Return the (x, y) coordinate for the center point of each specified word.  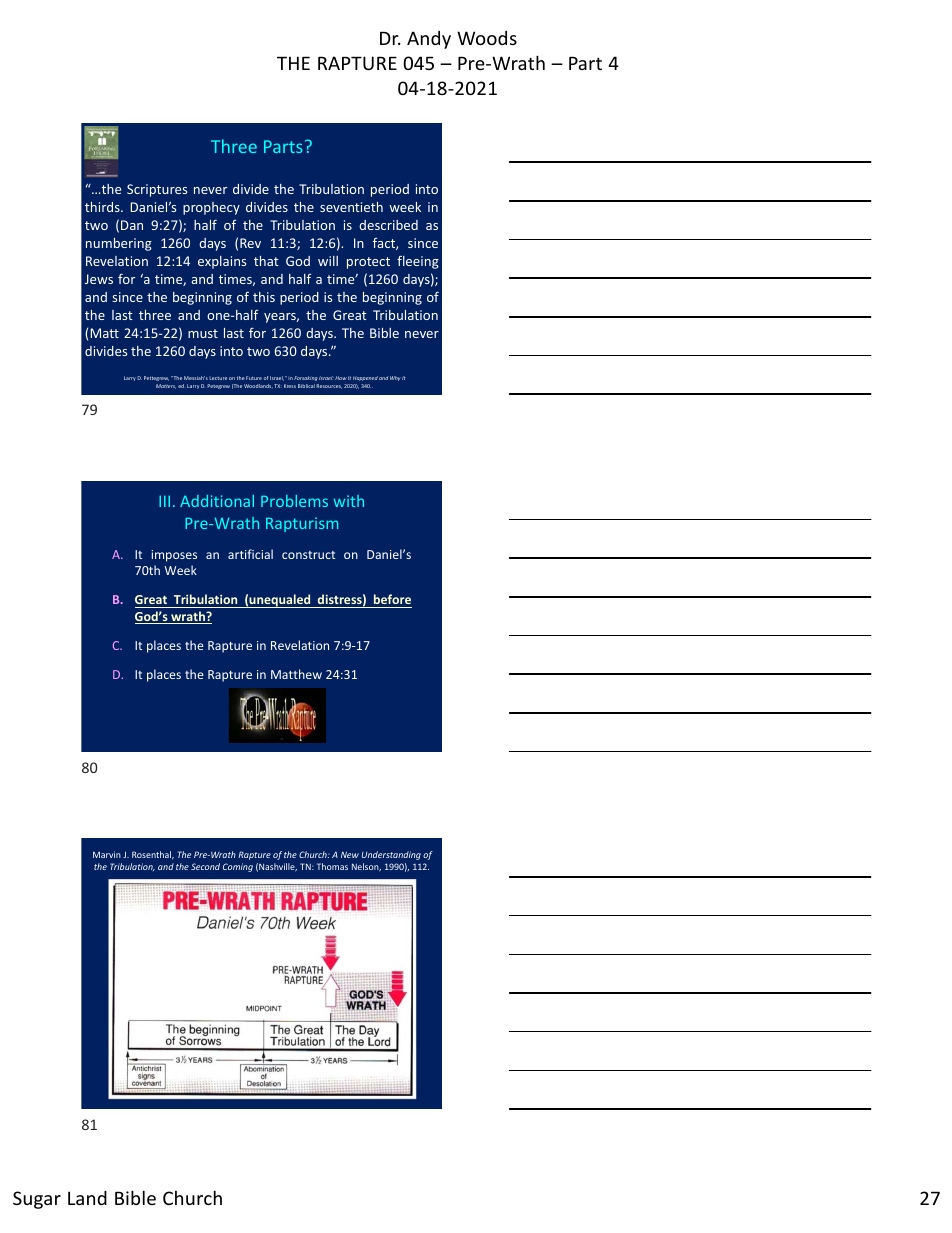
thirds (103, 207)
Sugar (37, 1200)
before (391, 601)
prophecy (211, 208)
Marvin (107, 854)
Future (254, 378)
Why (395, 378)
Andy (429, 40)
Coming (238, 867)
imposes (174, 556)
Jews (99, 279)
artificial (250, 554)
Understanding (391, 855)
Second (205, 866)
